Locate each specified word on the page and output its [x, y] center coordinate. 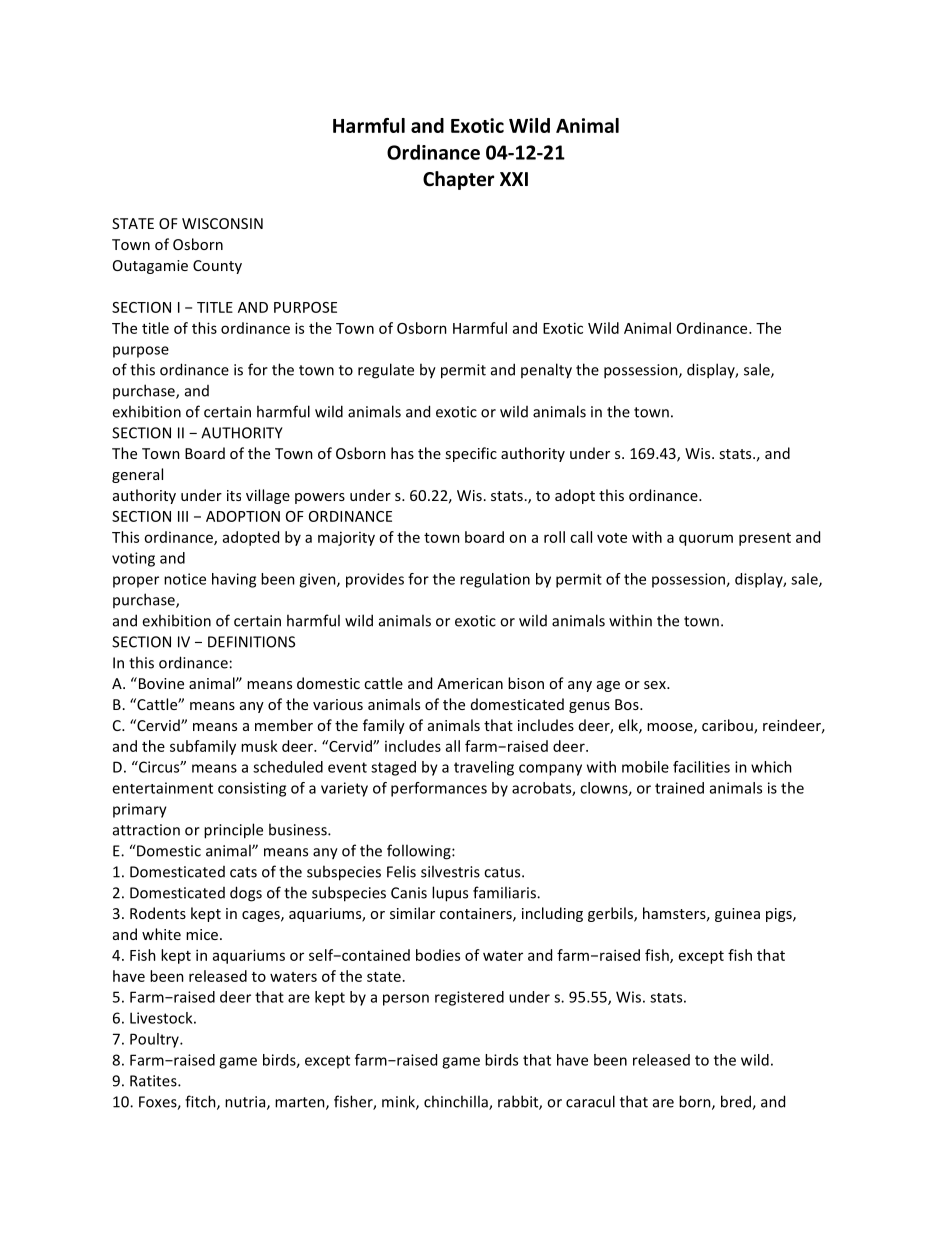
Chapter [458, 180]
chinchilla [457, 1102]
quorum [706, 540]
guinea [737, 915]
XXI [514, 179]
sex [656, 685]
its [234, 495]
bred [737, 1102]
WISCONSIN [222, 223]
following [420, 852]
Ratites [154, 1081]
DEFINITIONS [251, 642]
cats [243, 872]
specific [471, 454]
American [470, 683]
